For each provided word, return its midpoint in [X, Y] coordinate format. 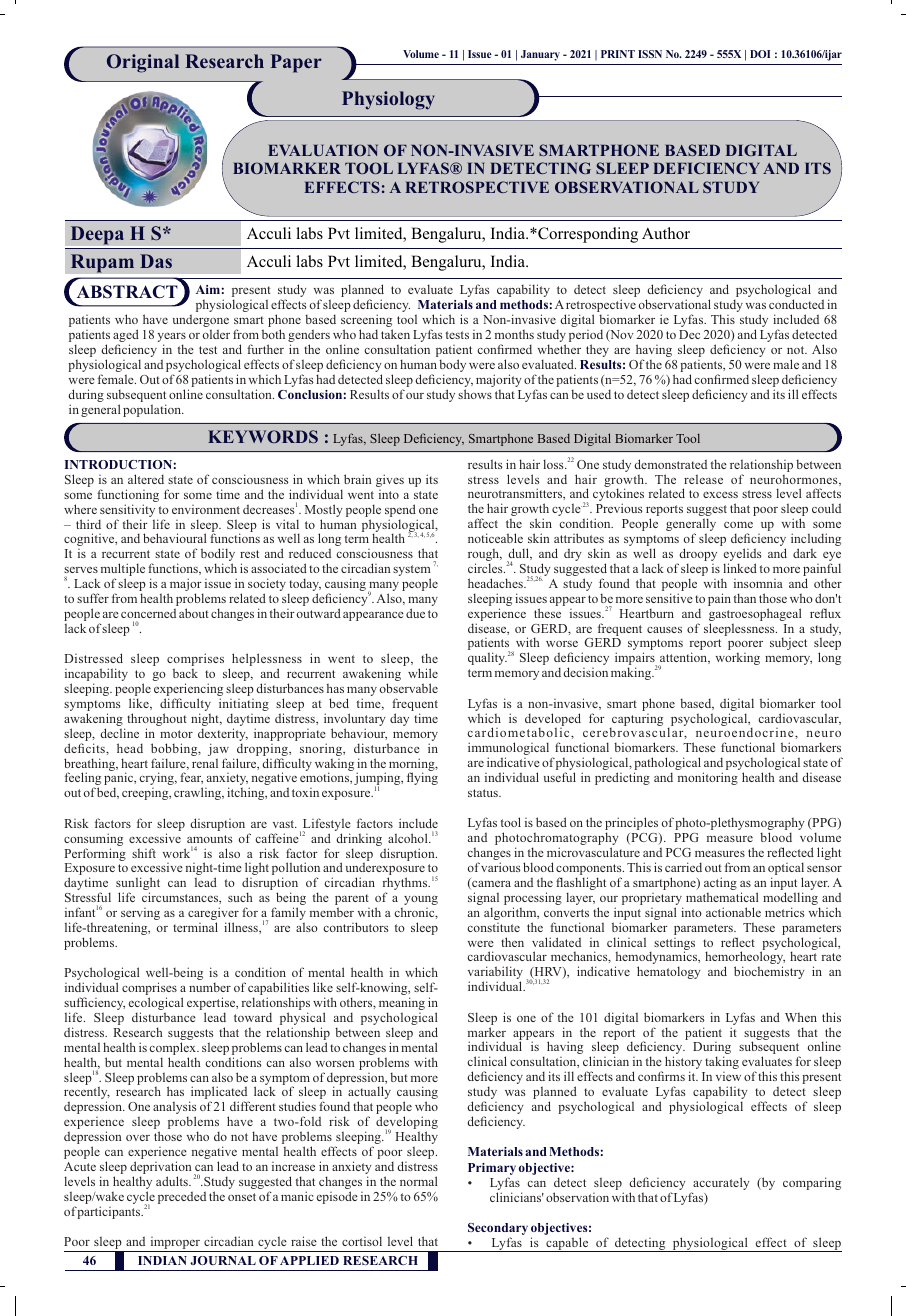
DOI [760, 54]
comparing [812, 1183]
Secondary [498, 1230]
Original [143, 63]
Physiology [388, 100]
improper [175, 1244]
